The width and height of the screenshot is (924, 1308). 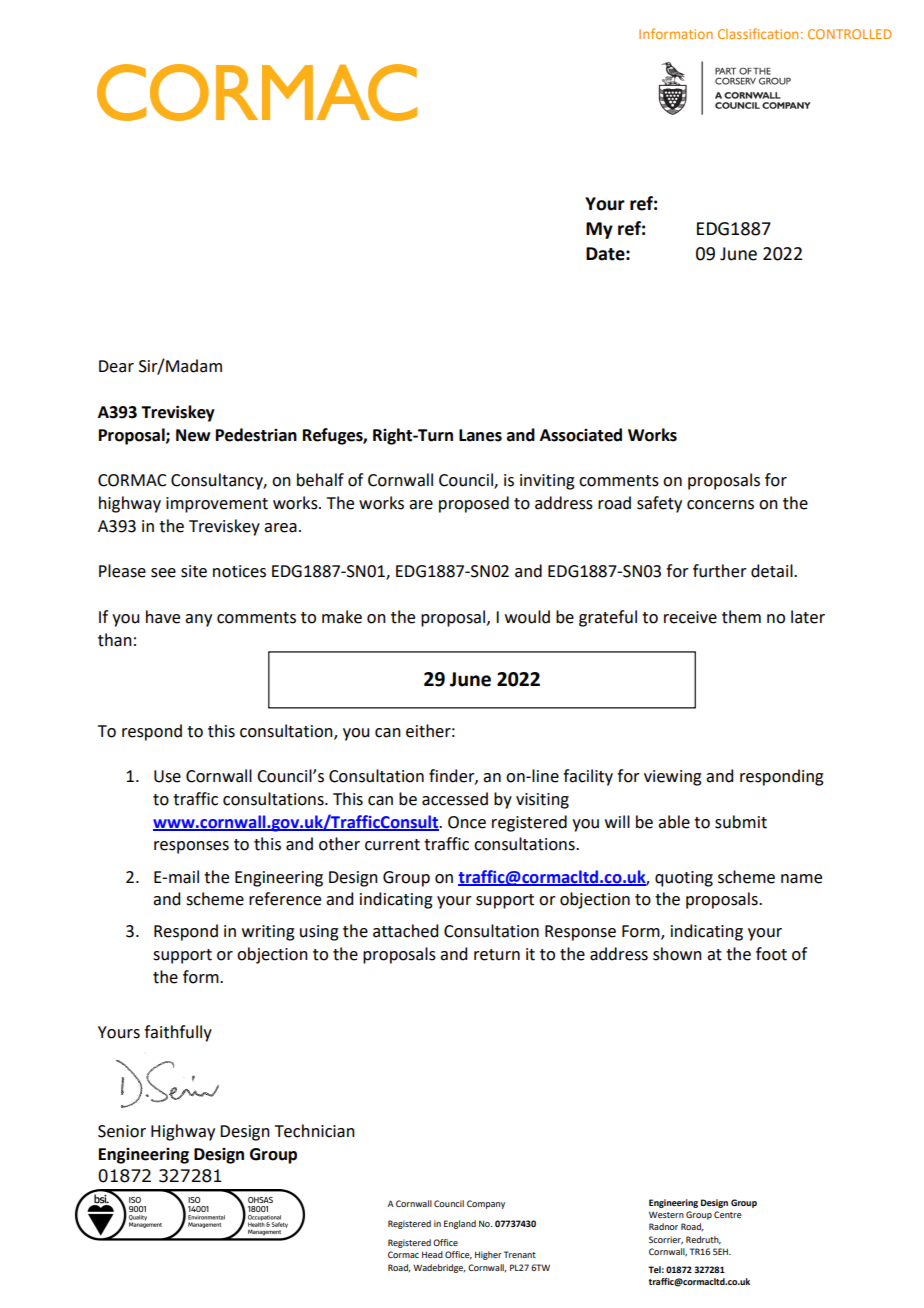 What do you see at coordinates (728, 1214) in the screenshot?
I see `Centre` at bounding box center [728, 1214].
